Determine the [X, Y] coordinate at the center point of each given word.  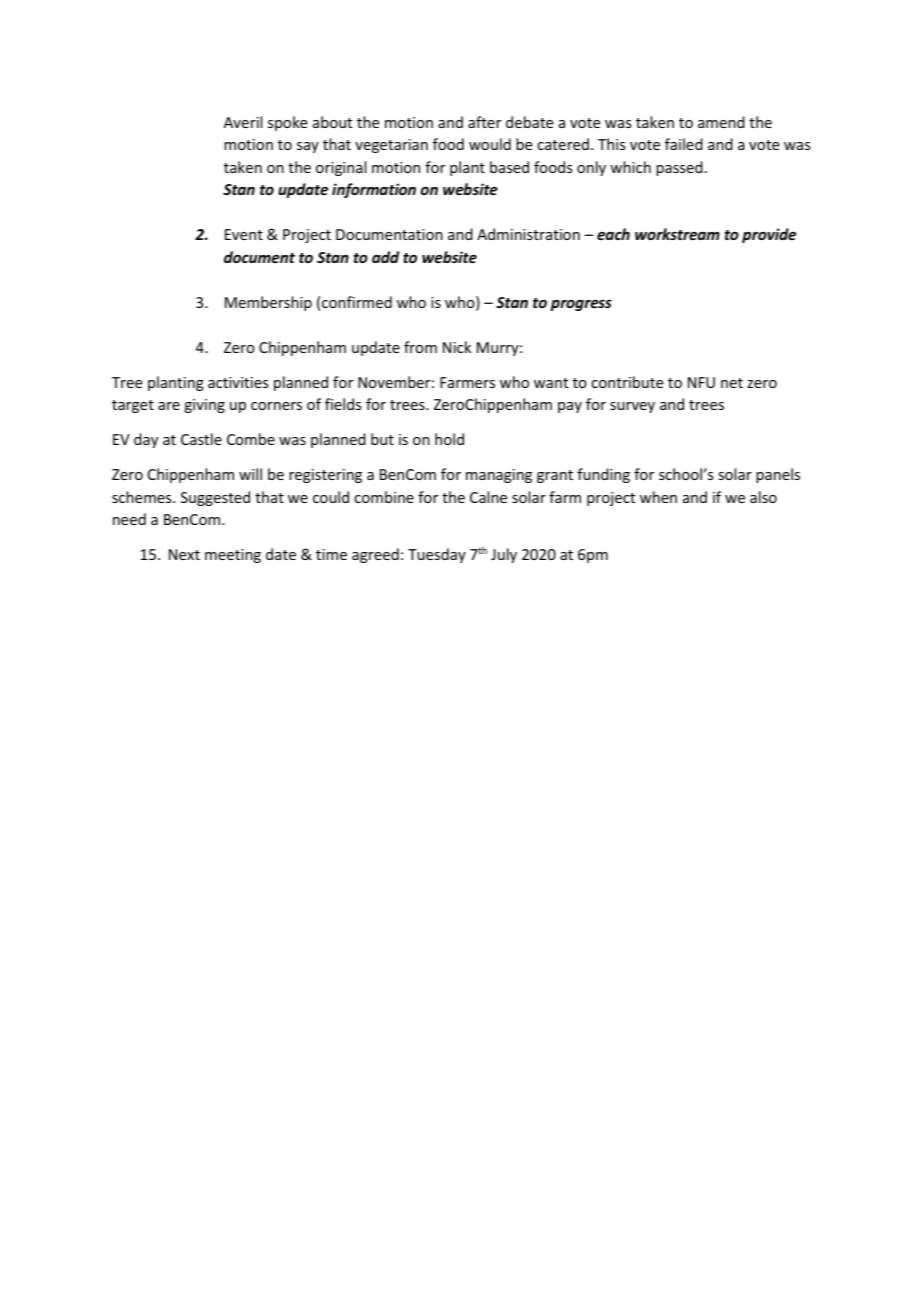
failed [684, 144]
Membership [268, 303]
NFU [701, 382]
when [658, 497]
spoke [287, 123]
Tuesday [437, 555]
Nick [457, 347]
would [490, 144]
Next [184, 554]
